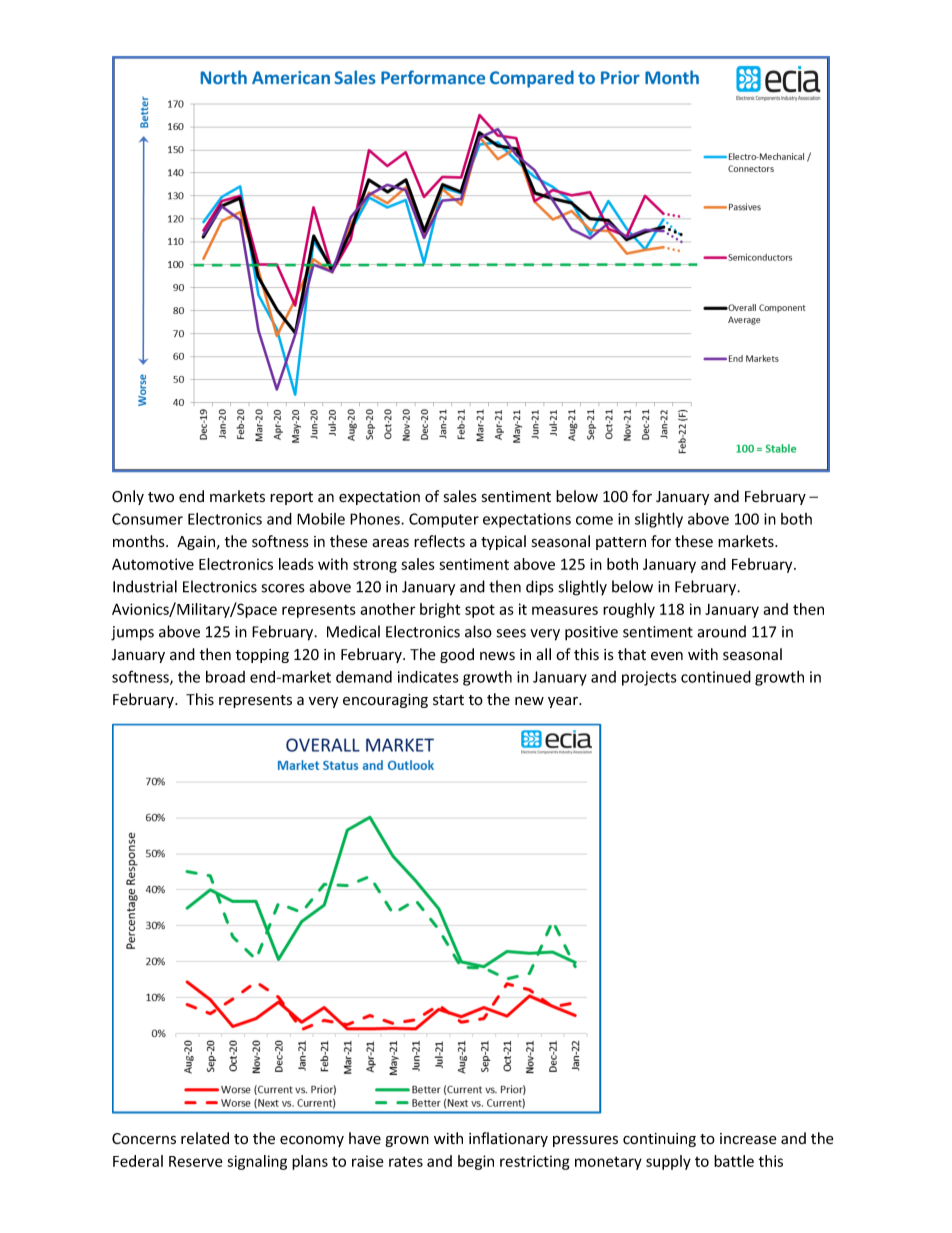  I want to click on grown, so click(407, 1141).
